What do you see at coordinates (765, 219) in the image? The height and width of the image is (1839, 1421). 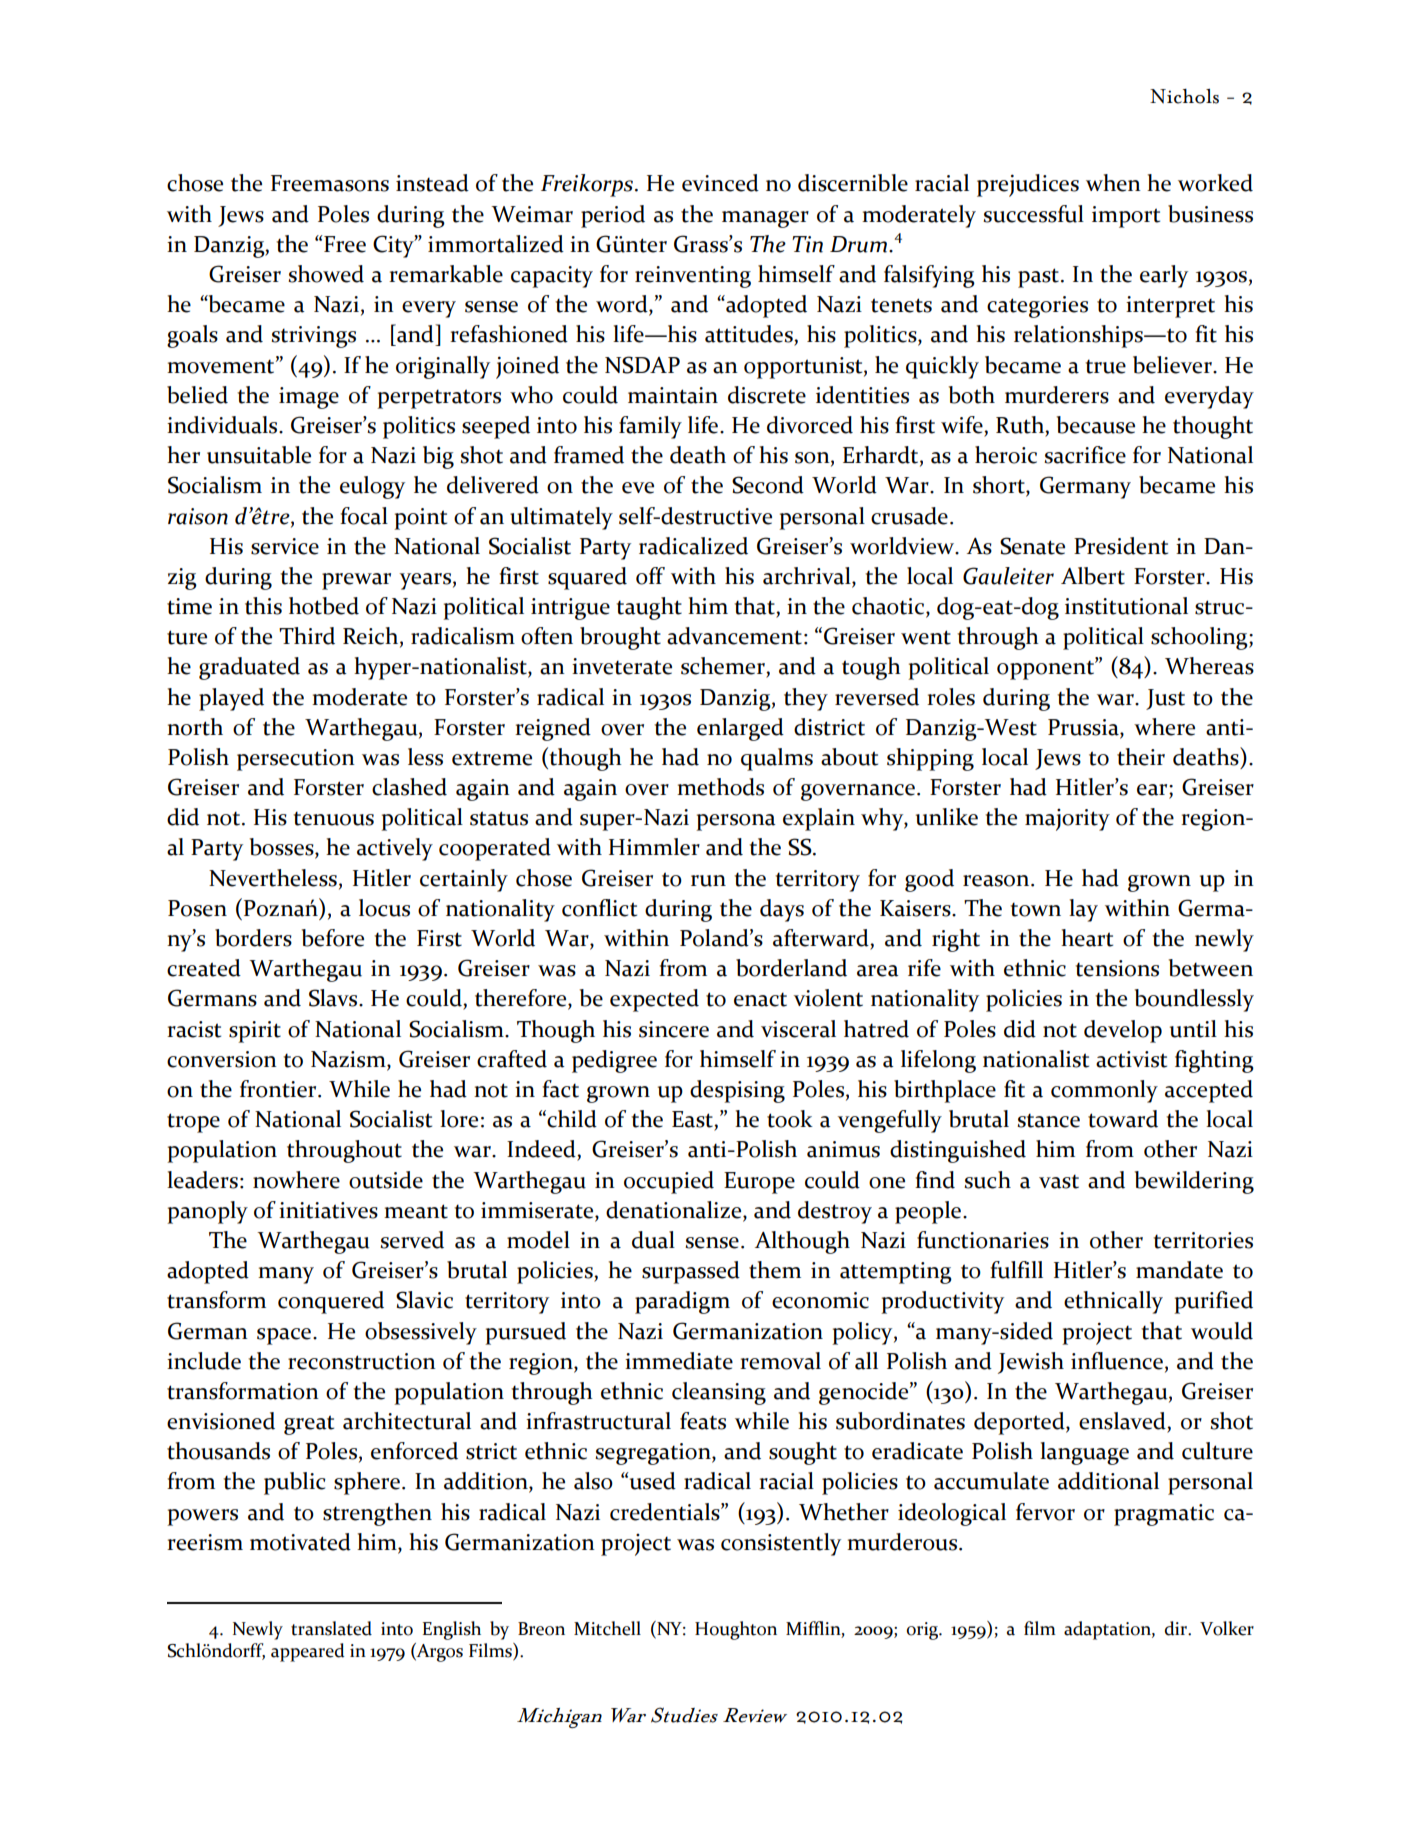 I see `manager` at bounding box center [765, 219].
